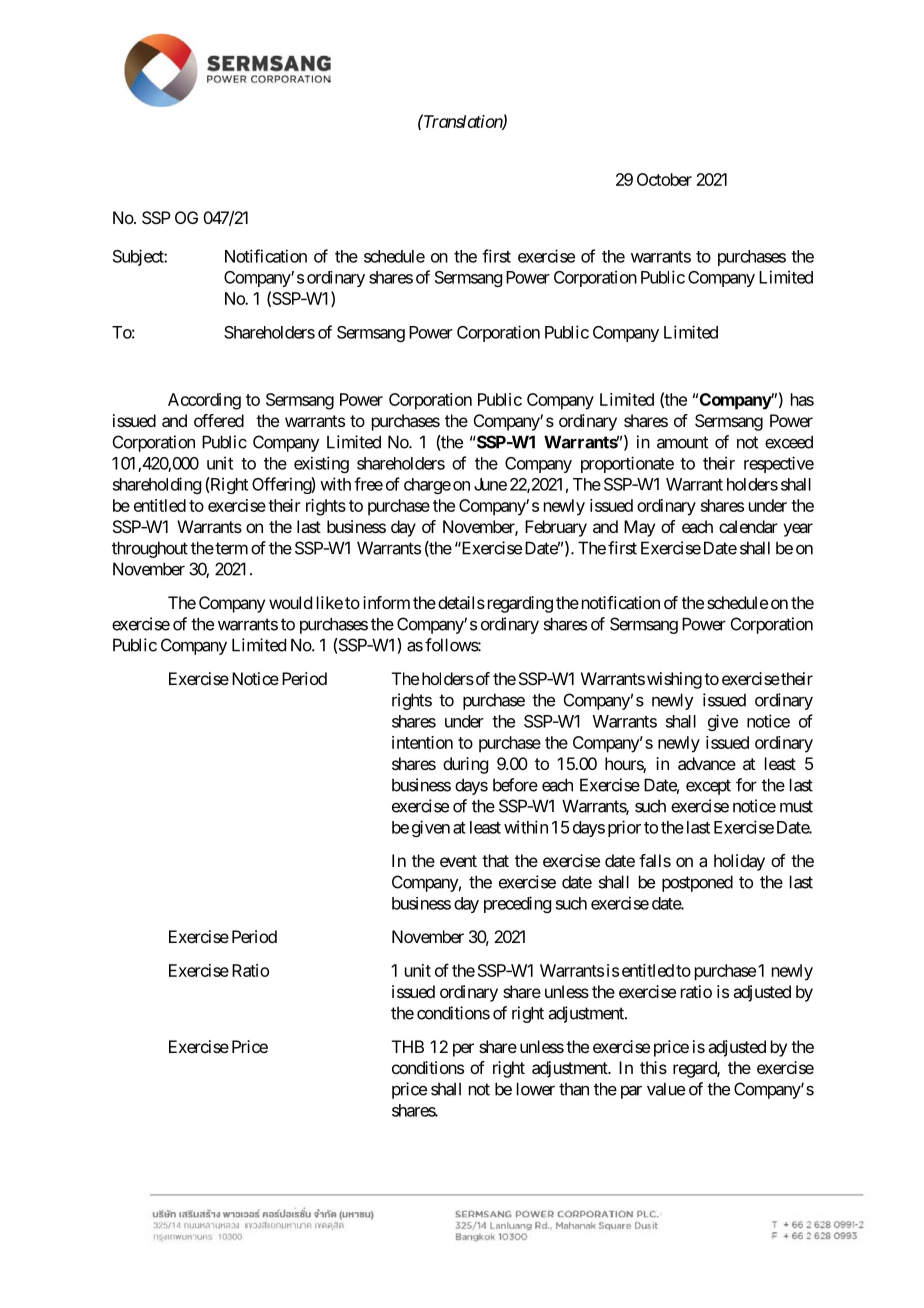  Describe the element at coordinates (798, 530) in the image. I see `year` at that location.
